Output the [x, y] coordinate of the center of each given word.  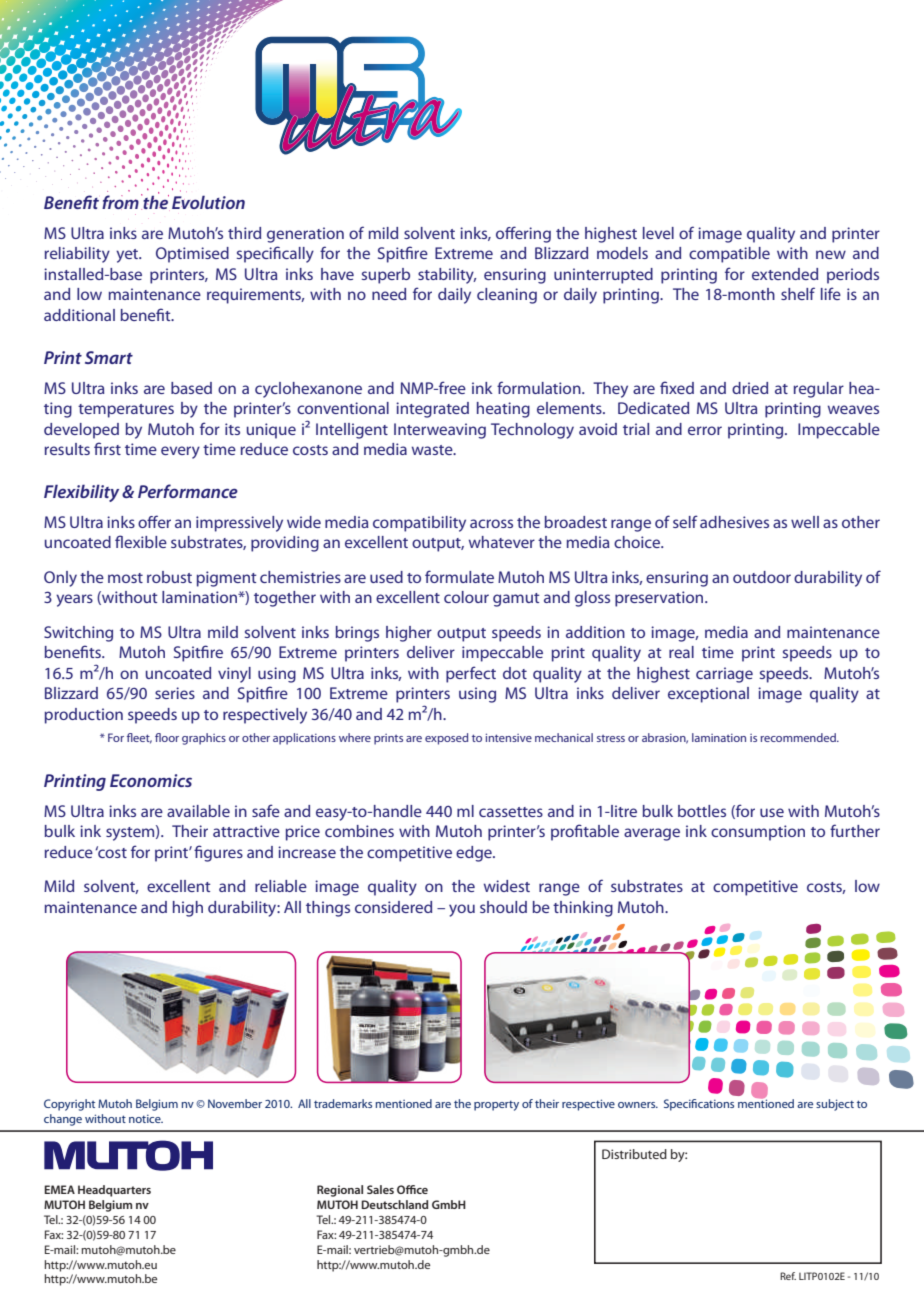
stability [447, 276]
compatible [729, 255]
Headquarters [114, 1191]
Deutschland [394, 1204]
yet [128, 256]
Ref [788, 1276]
